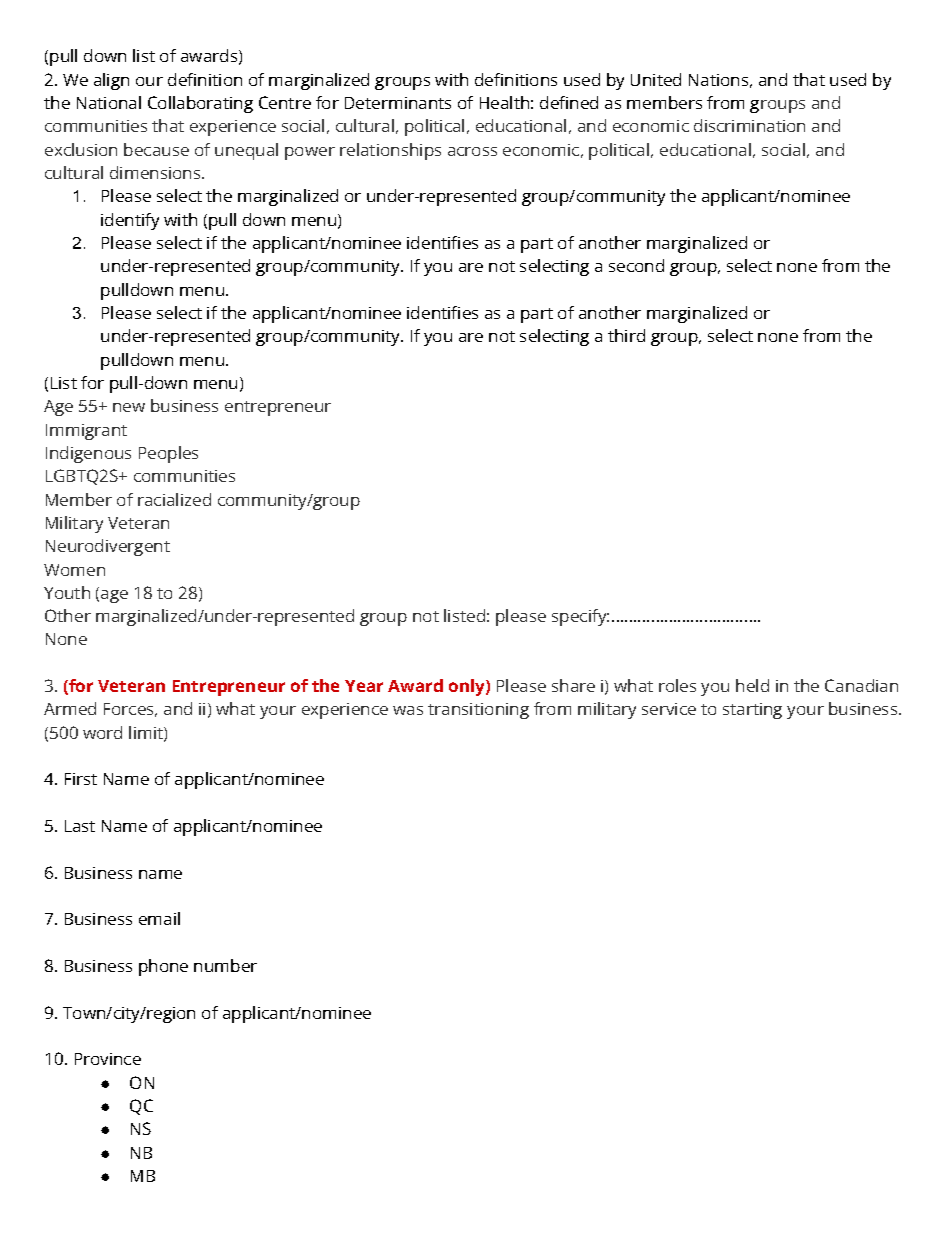 This screenshot has width=952, height=1233. I want to click on Province, so click(108, 1059).
